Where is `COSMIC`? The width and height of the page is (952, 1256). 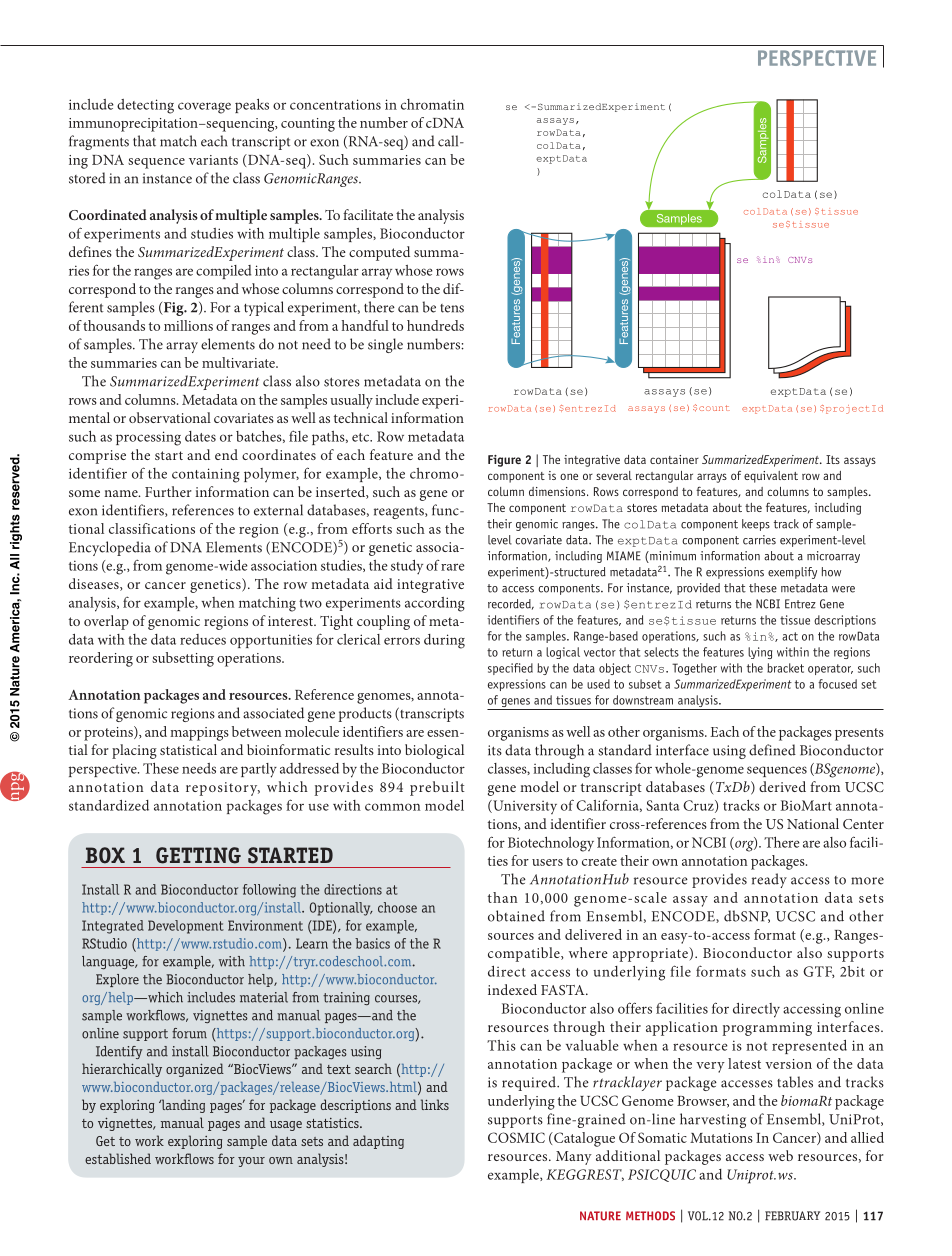
COSMIC is located at coordinates (516, 1137).
